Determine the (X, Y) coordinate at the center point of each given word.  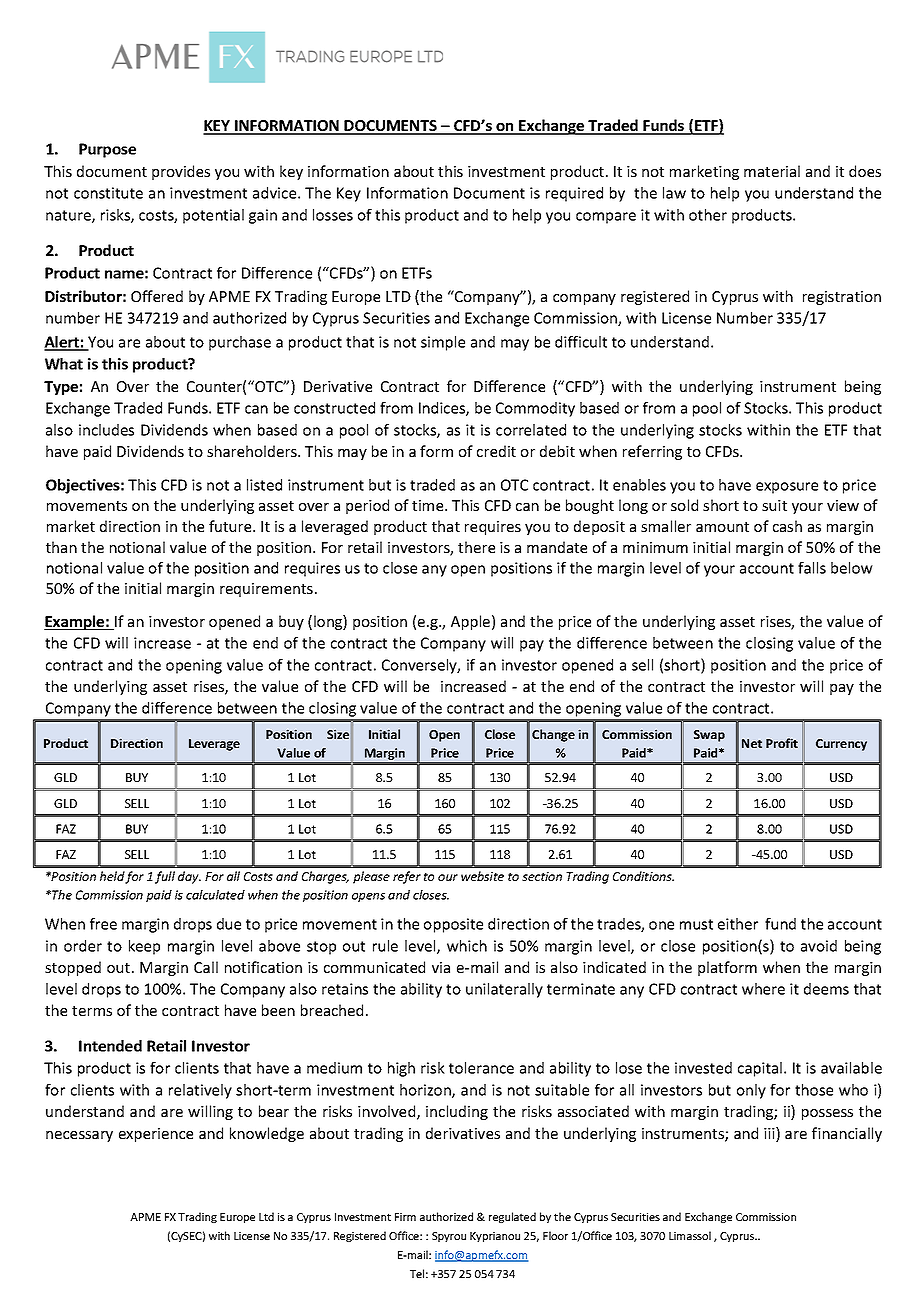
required (574, 194)
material (772, 171)
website (482, 876)
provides (181, 172)
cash (787, 526)
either (738, 924)
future (231, 526)
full (165, 877)
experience (156, 1135)
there (476, 547)
